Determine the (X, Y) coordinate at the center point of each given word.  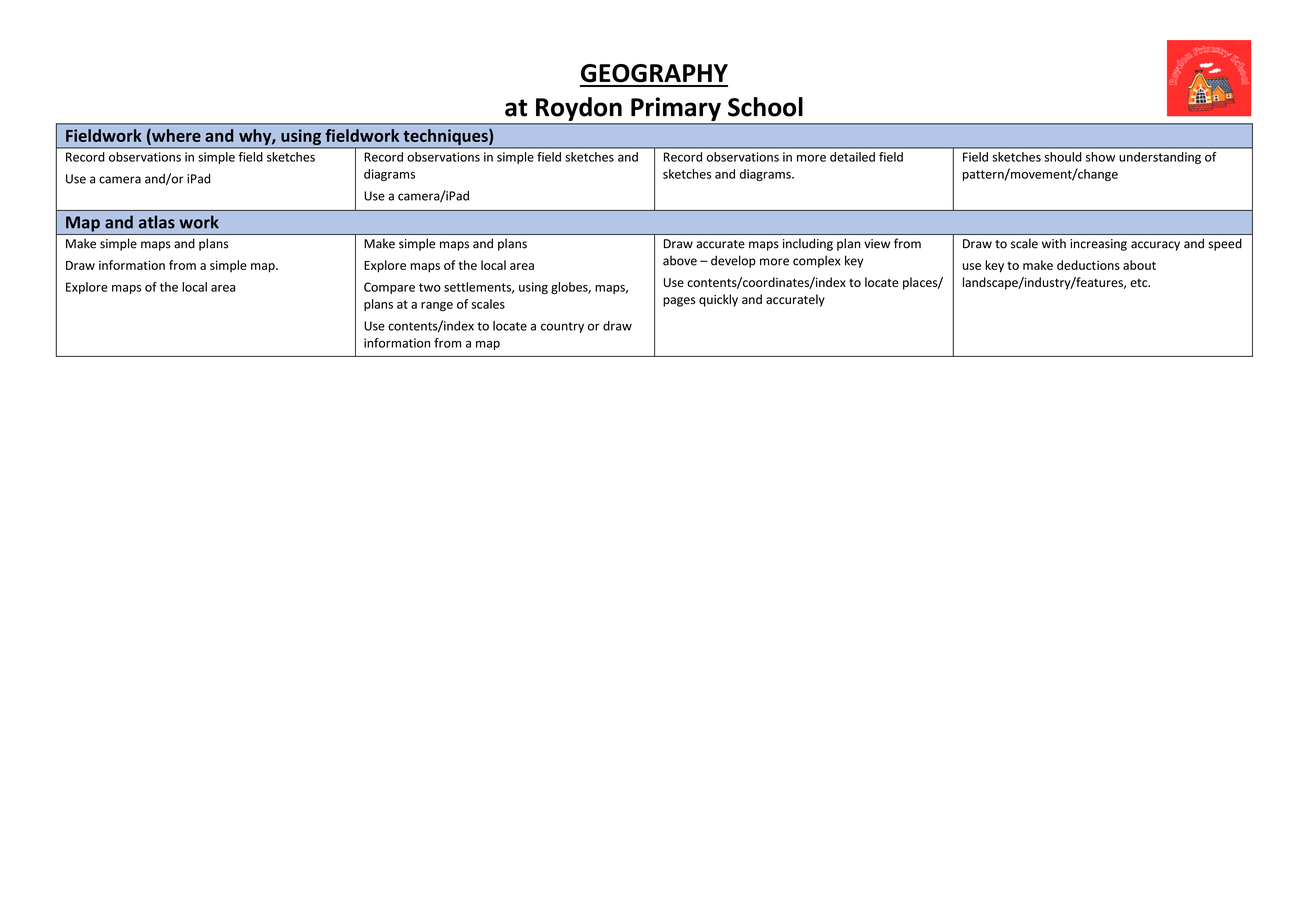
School (765, 107)
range (437, 307)
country (562, 327)
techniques (447, 137)
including (808, 244)
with (1054, 243)
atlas (157, 222)
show (1100, 157)
